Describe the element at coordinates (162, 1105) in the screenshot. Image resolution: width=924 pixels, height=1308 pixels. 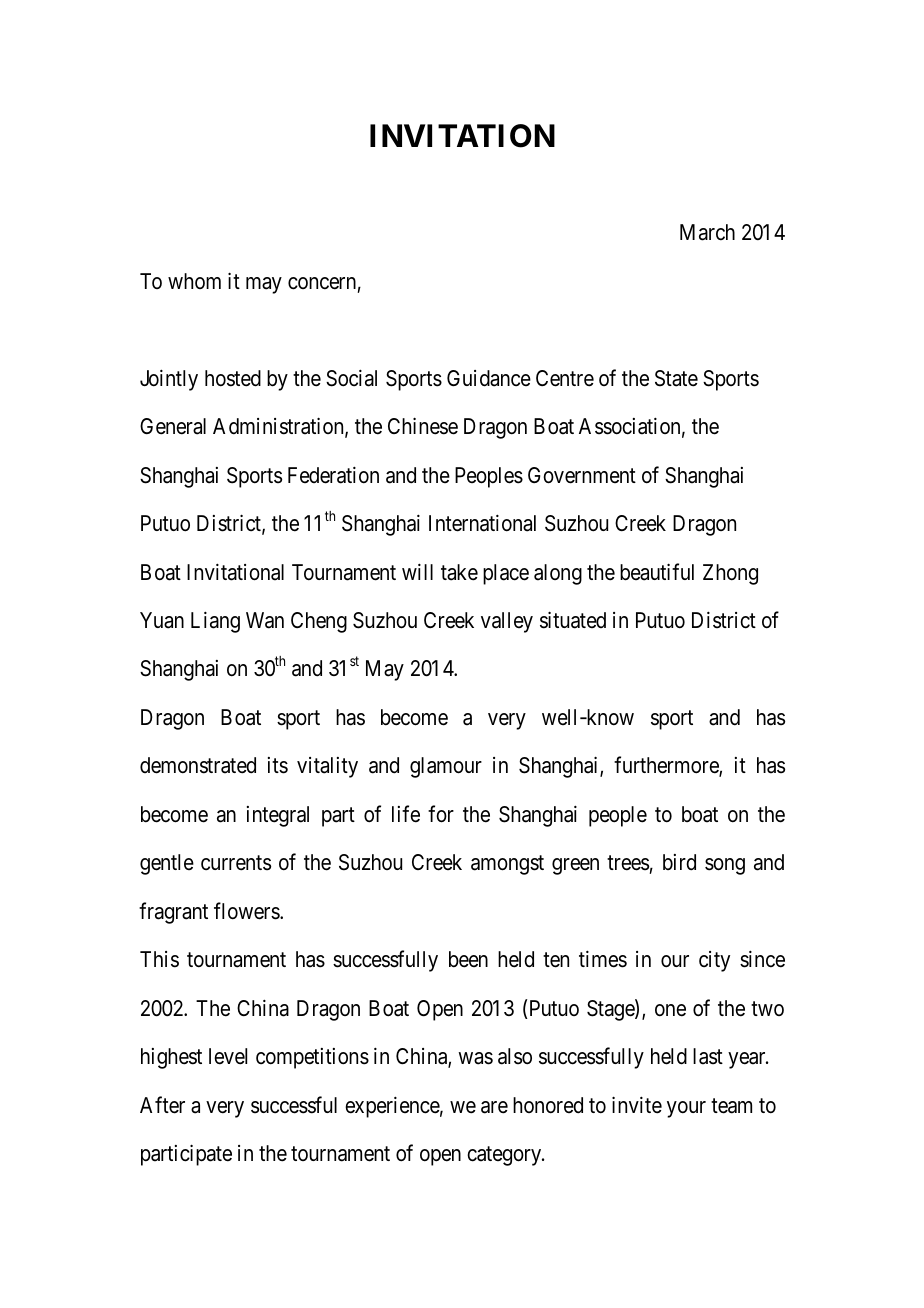
I see `After` at that location.
